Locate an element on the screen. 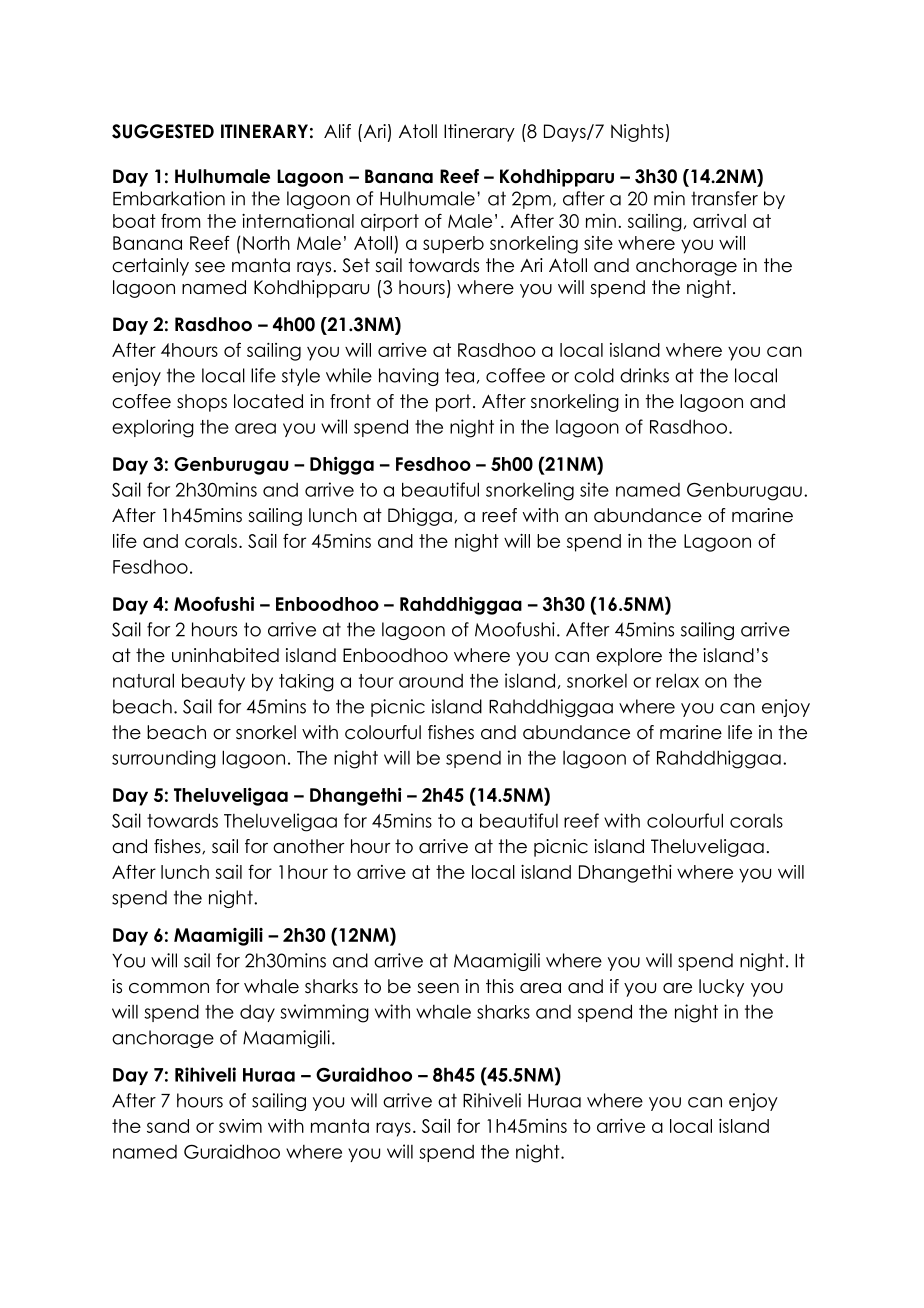 The width and height of the screenshot is (924, 1308). SUGGESTED is located at coordinates (163, 131).
